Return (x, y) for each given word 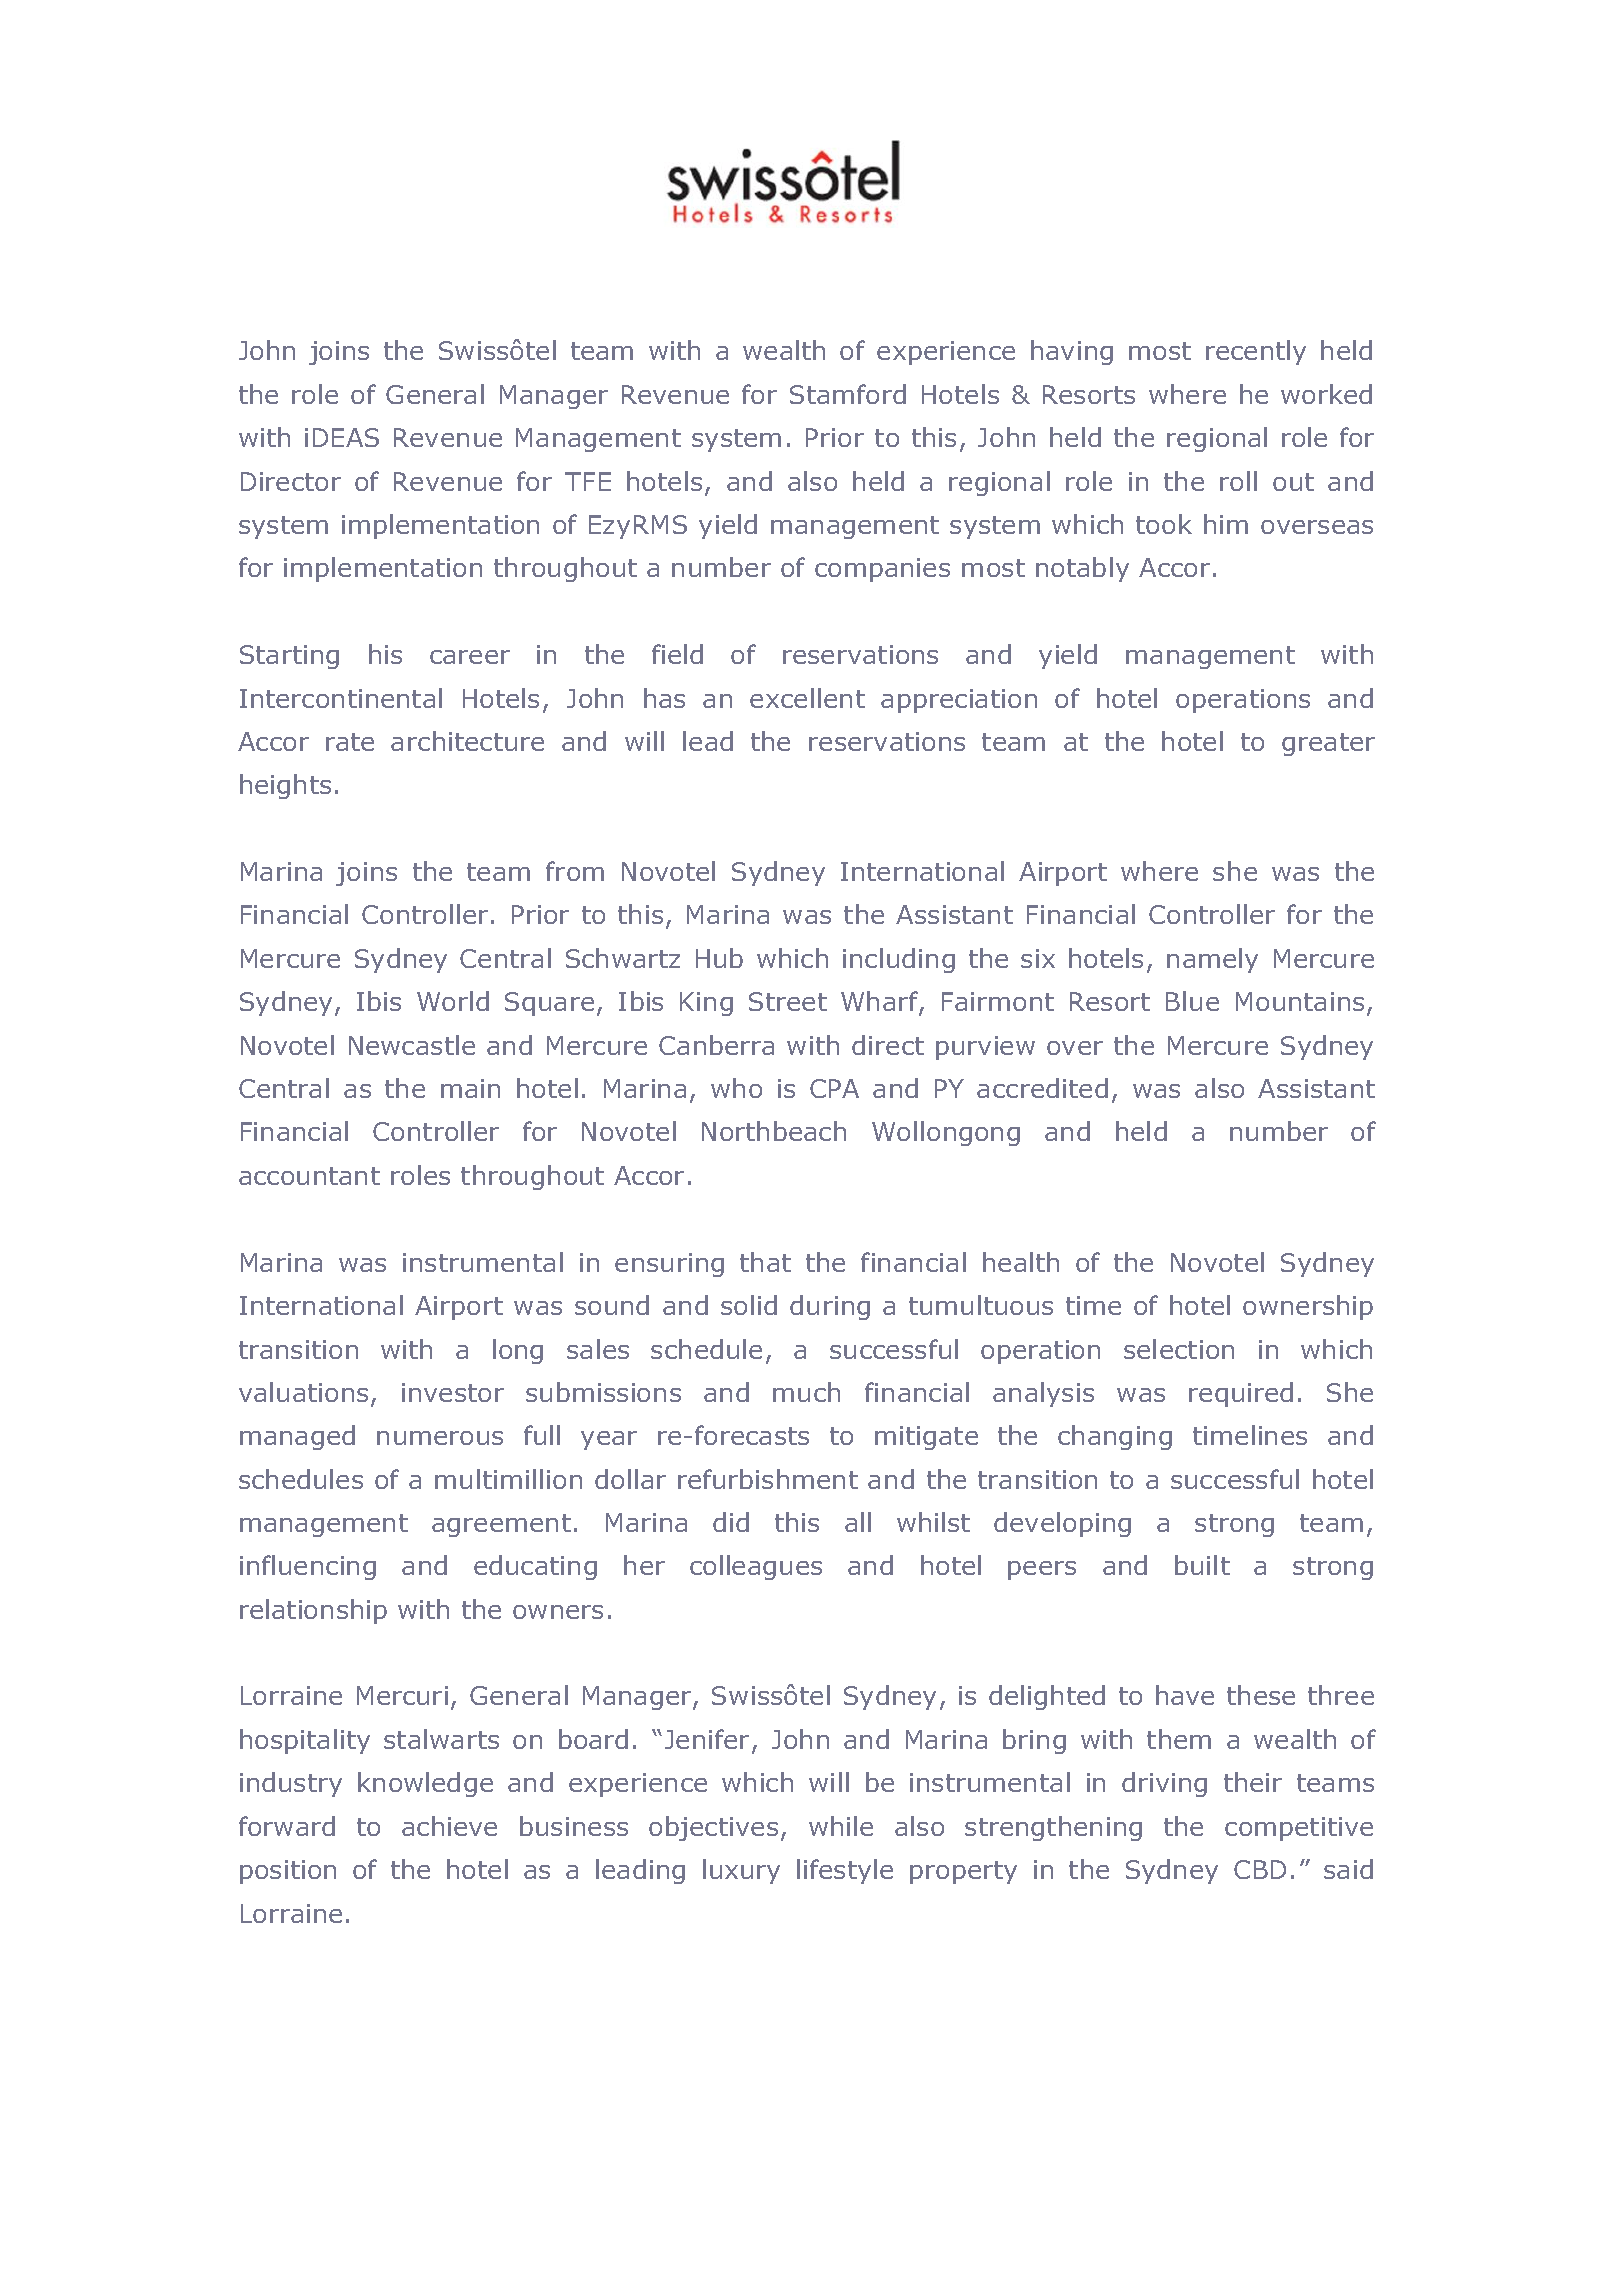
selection (1179, 1349)
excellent (807, 698)
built (1202, 1565)
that (765, 1262)
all (858, 1522)
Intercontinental (341, 698)
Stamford (848, 394)
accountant (309, 1176)
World (453, 1001)
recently (1256, 352)
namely (1212, 960)
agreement (501, 1525)
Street (788, 1001)
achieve (449, 1826)
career (470, 657)
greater (1328, 744)
